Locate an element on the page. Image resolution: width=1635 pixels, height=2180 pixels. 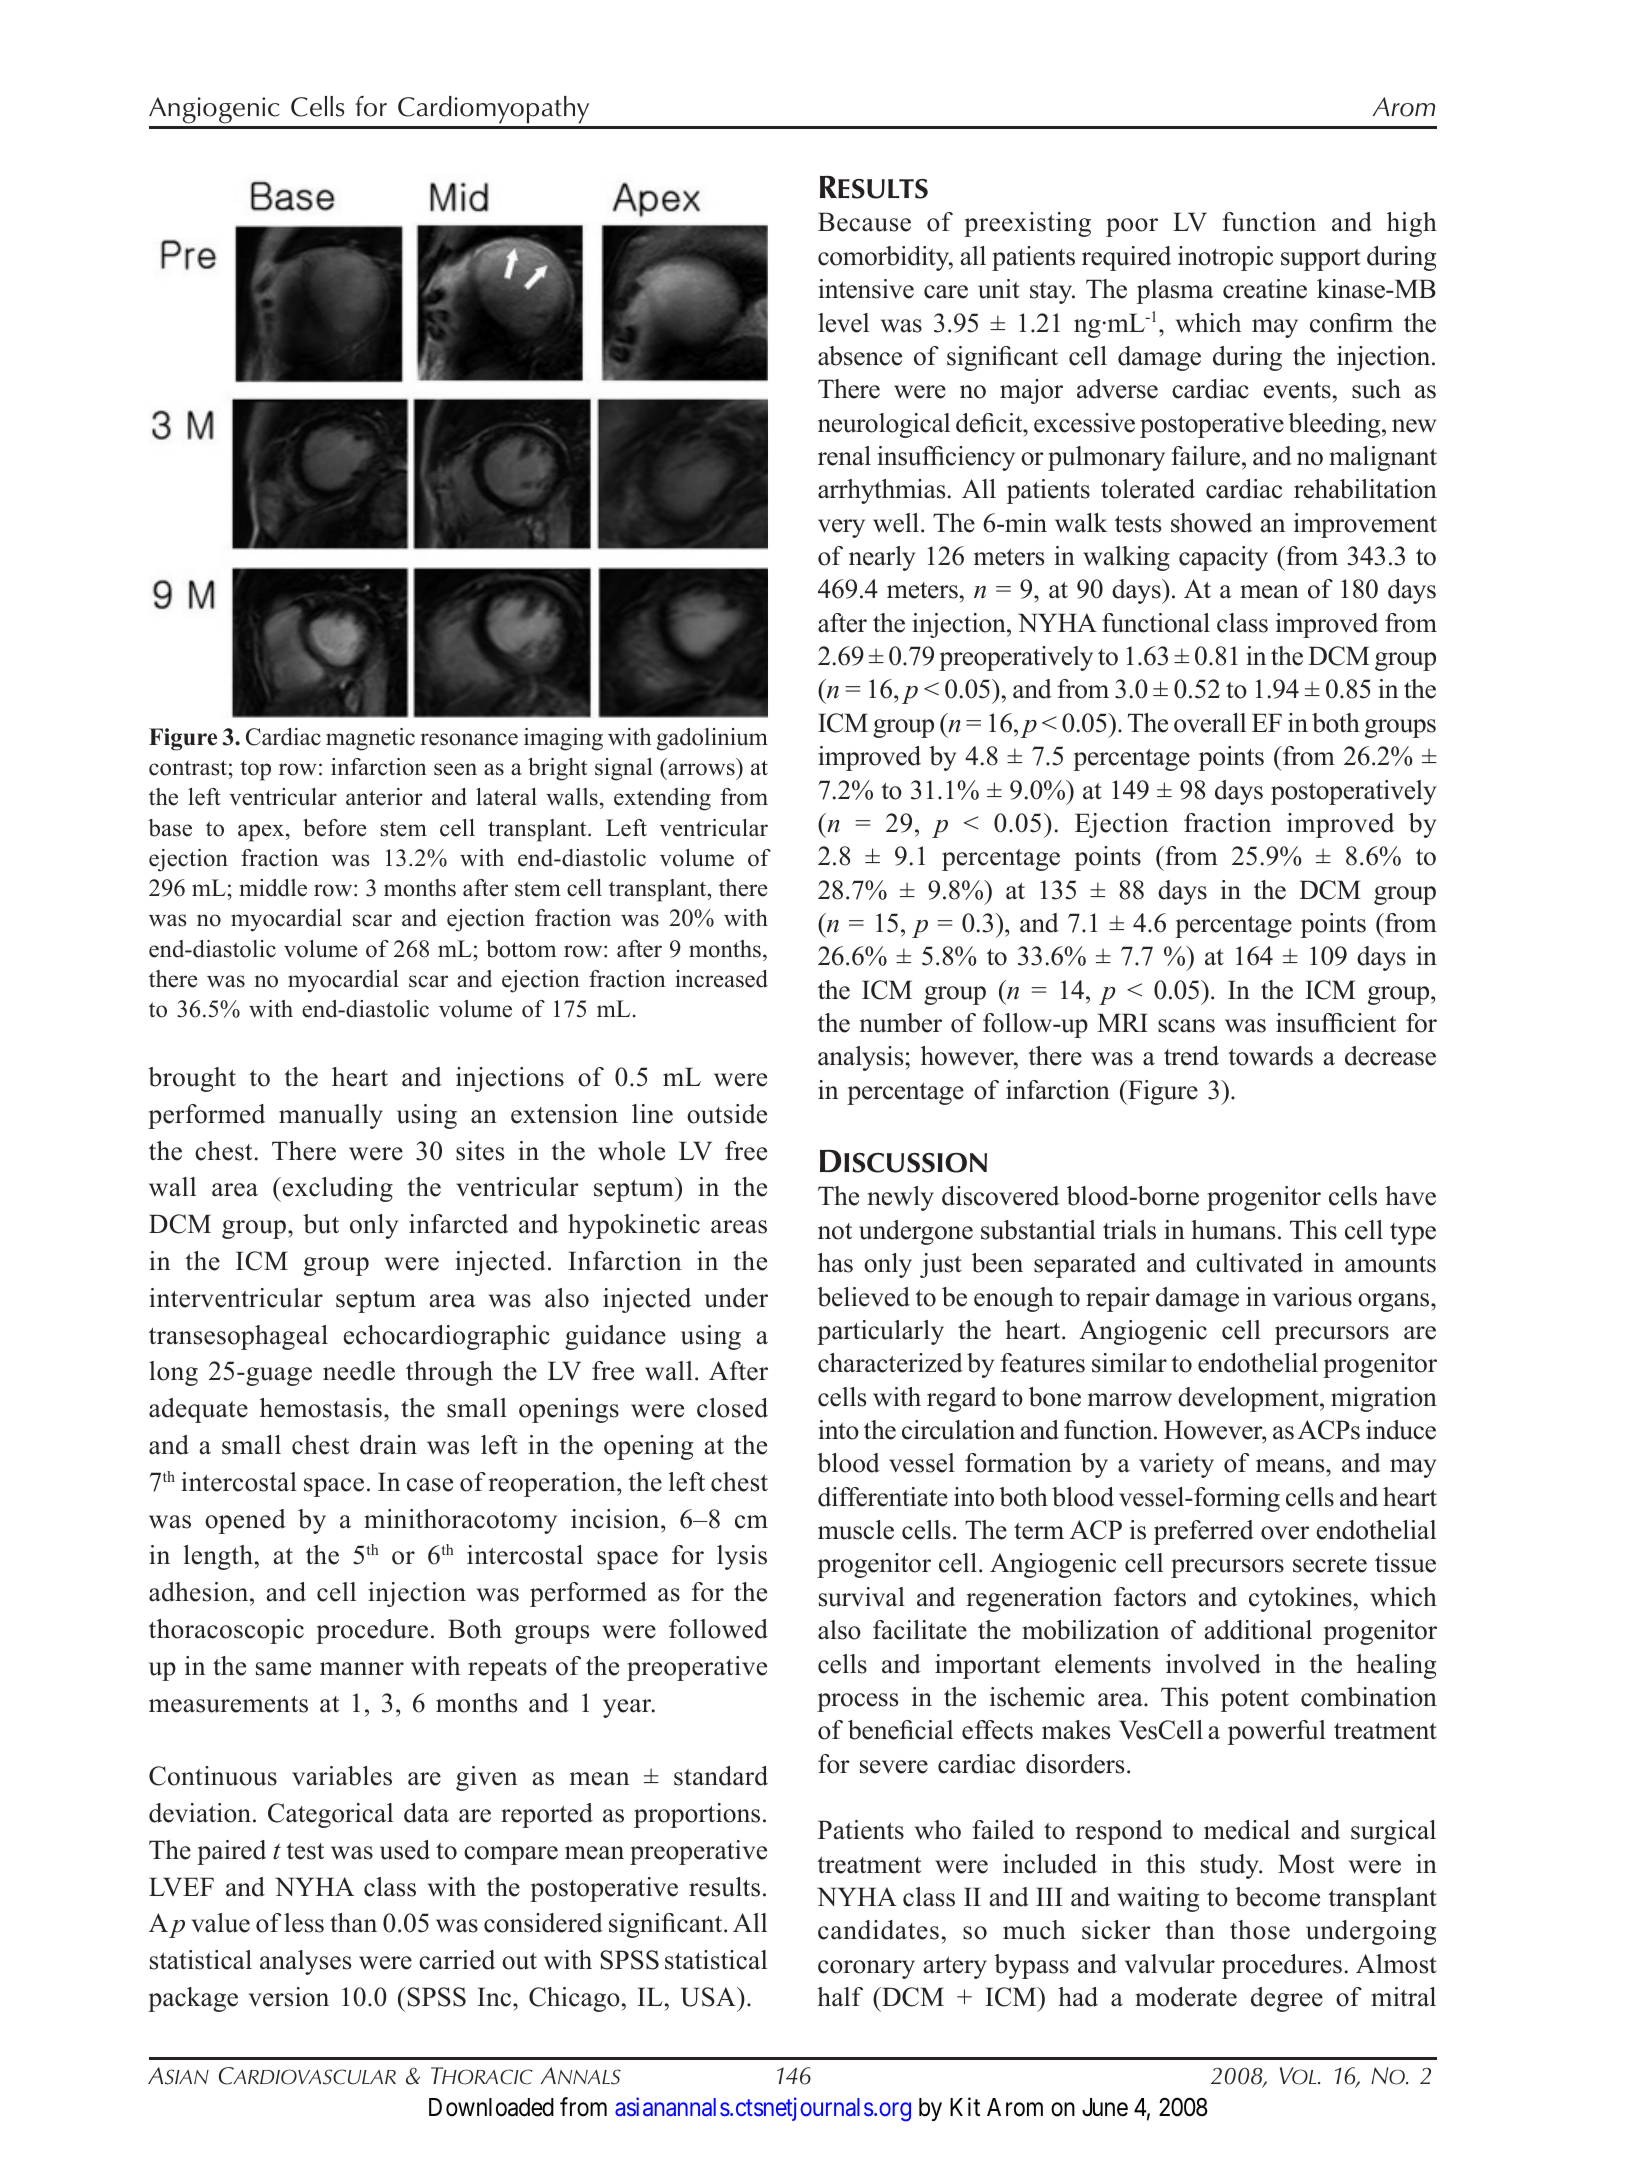
capacity is located at coordinates (1223, 558).
